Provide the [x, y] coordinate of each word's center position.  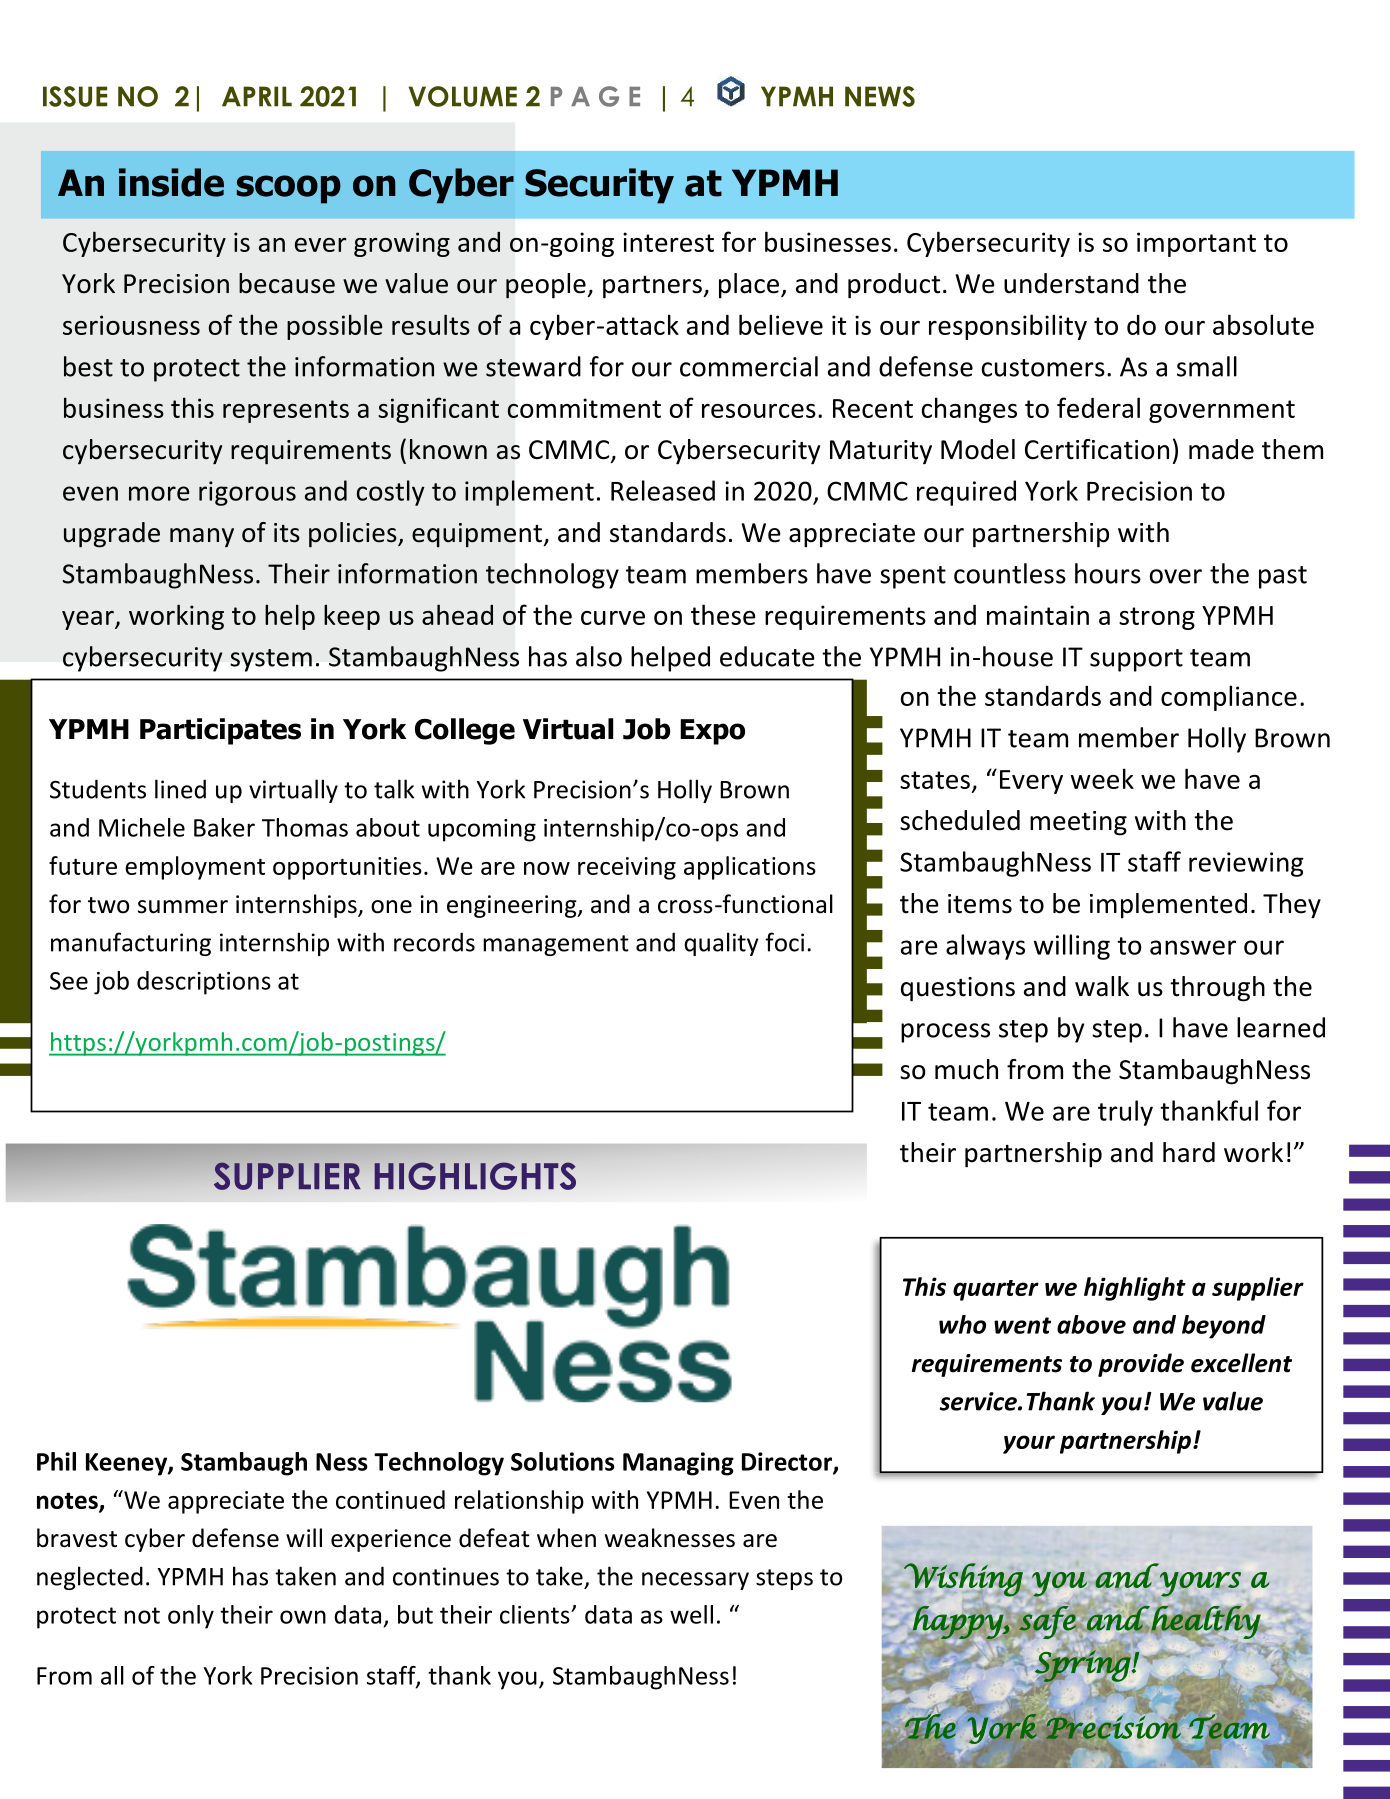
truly [1125, 1113]
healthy [1207, 1623]
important [1196, 244]
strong [1157, 618]
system [271, 660]
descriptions [204, 983]
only [191, 1617]
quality [721, 944]
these [723, 614]
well [691, 1614]
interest [668, 242]
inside [171, 182]
